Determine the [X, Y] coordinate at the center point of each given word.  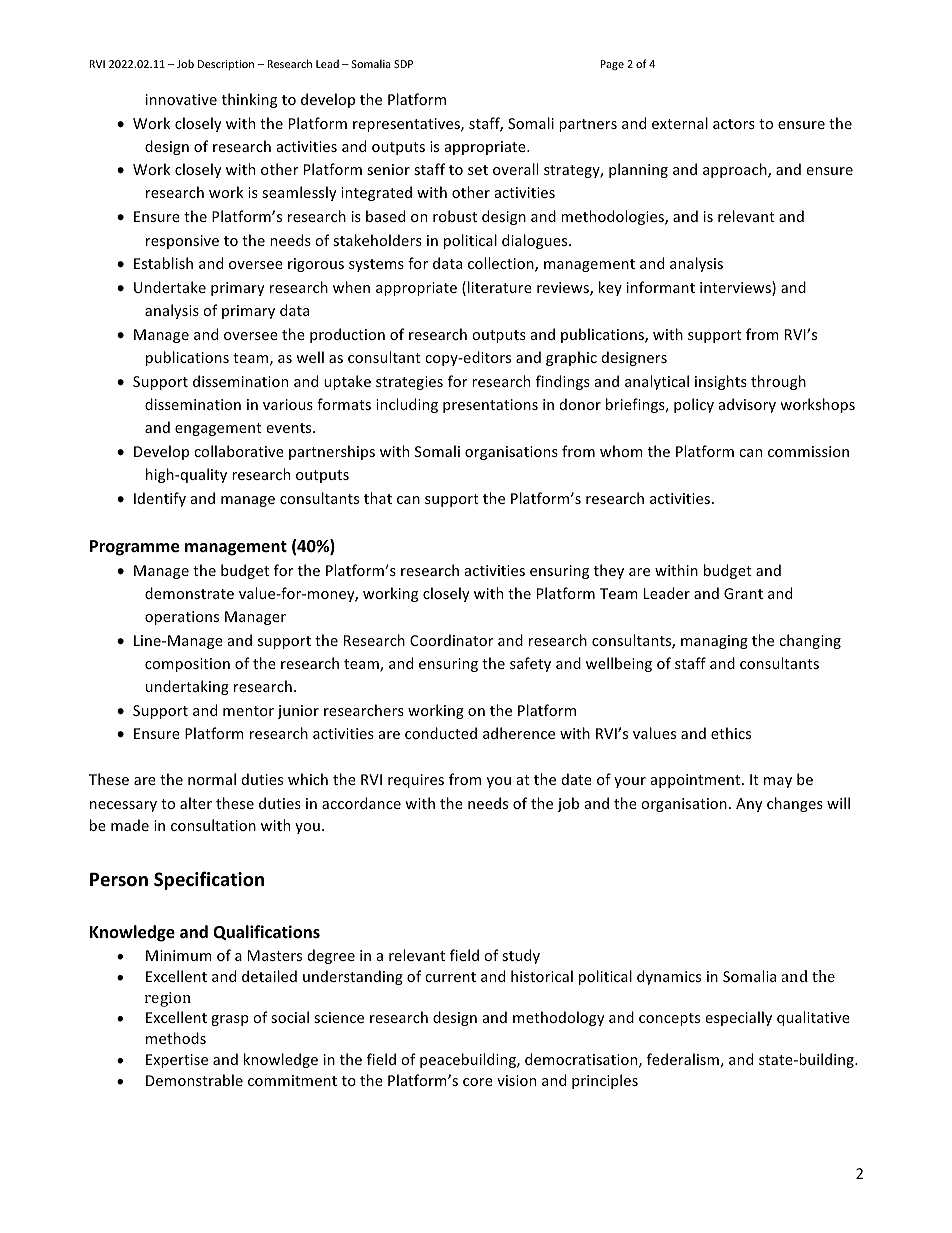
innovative [181, 99]
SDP [403, 64]
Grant [743, 593]
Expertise [177, 1061]
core [478, 1082]
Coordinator [452, 640]
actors [734, 124]
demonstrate [189, 593]
